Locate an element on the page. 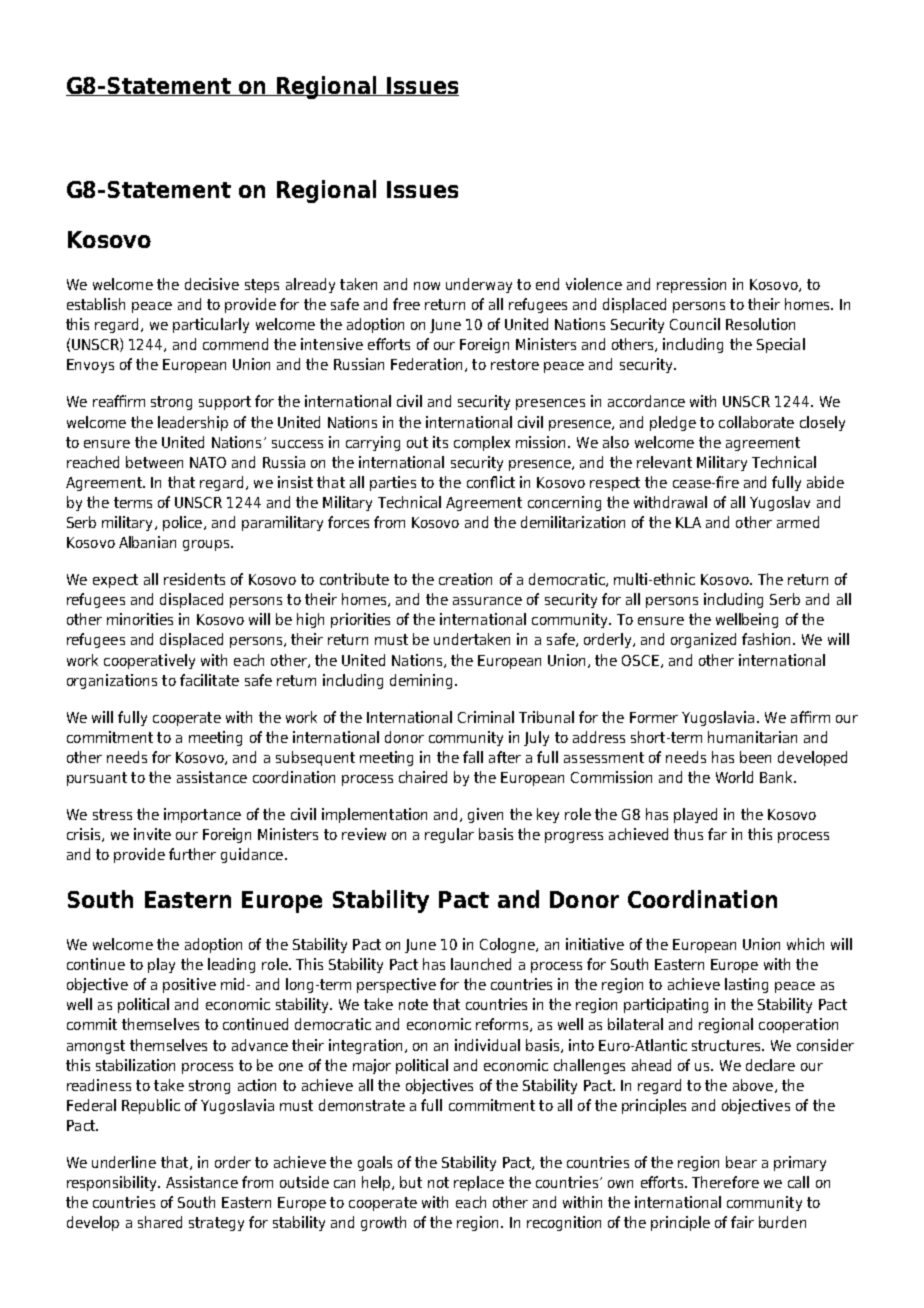 The width and height of the document is (924, 1308). particularly is located at coordinates (211, 325).
